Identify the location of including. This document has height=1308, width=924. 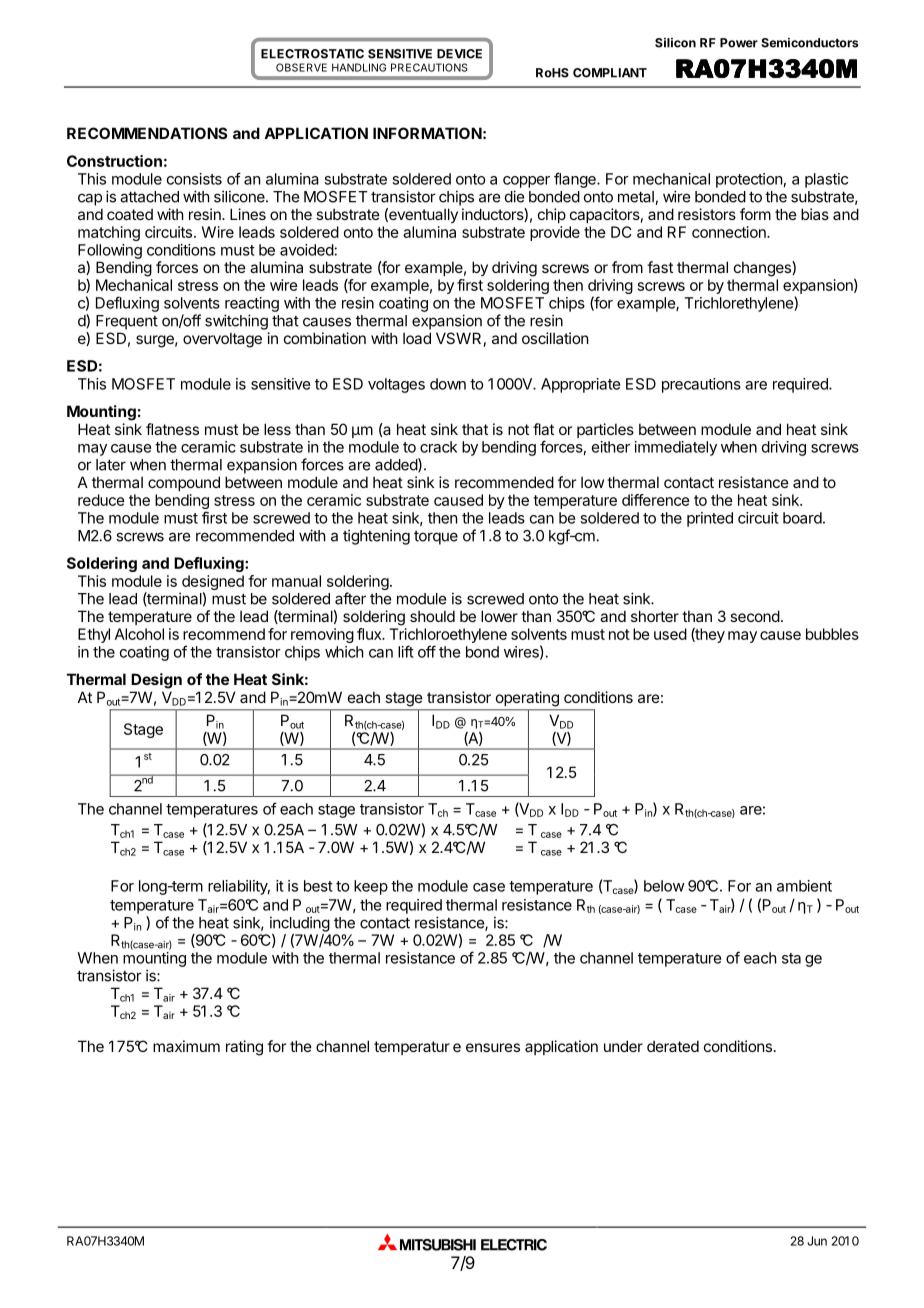
(300, 924).
